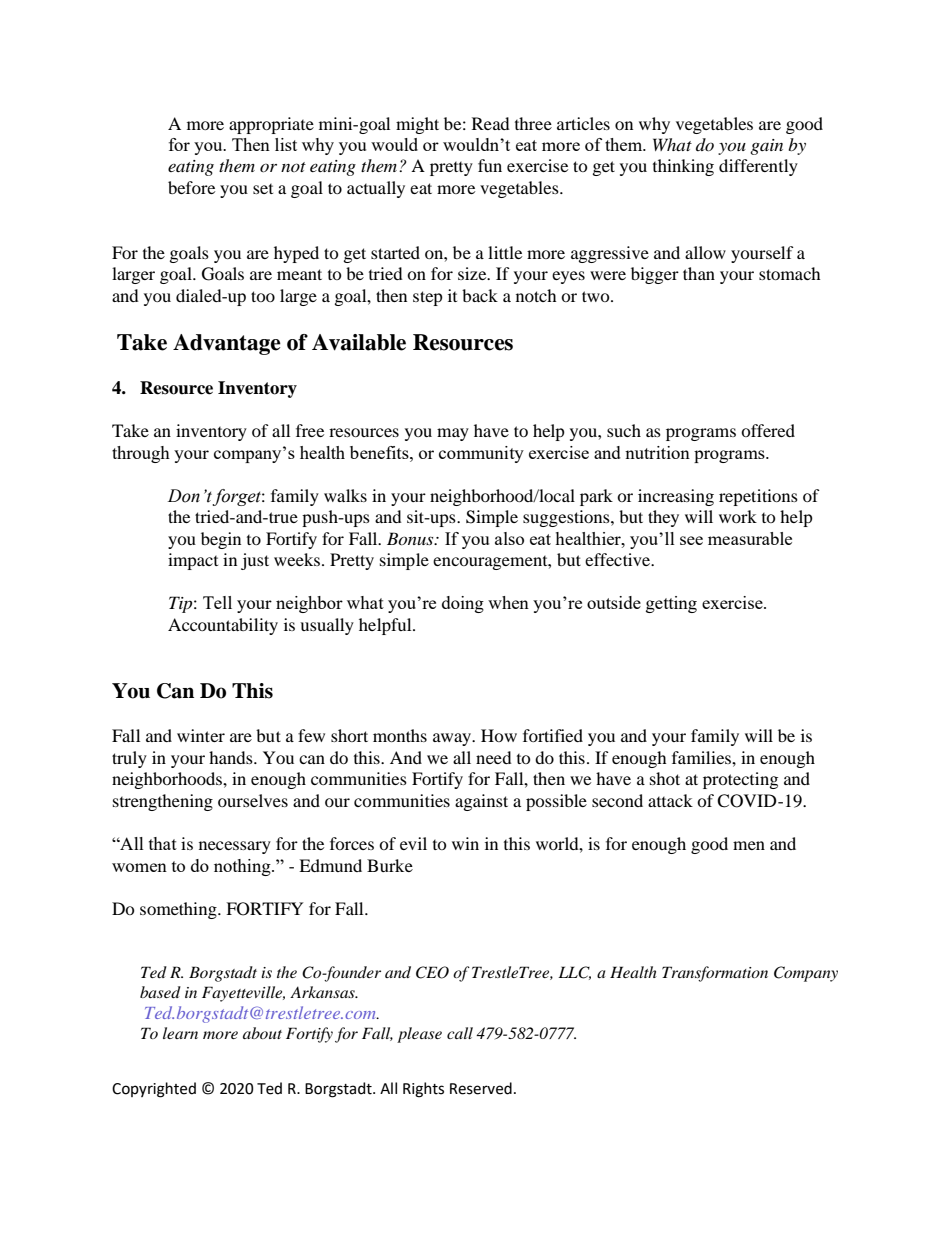 The image size is (952, 1233). What do you see at coordinates (463, 604) in the document?
I see `doing` at bounding box center [463, 604].
